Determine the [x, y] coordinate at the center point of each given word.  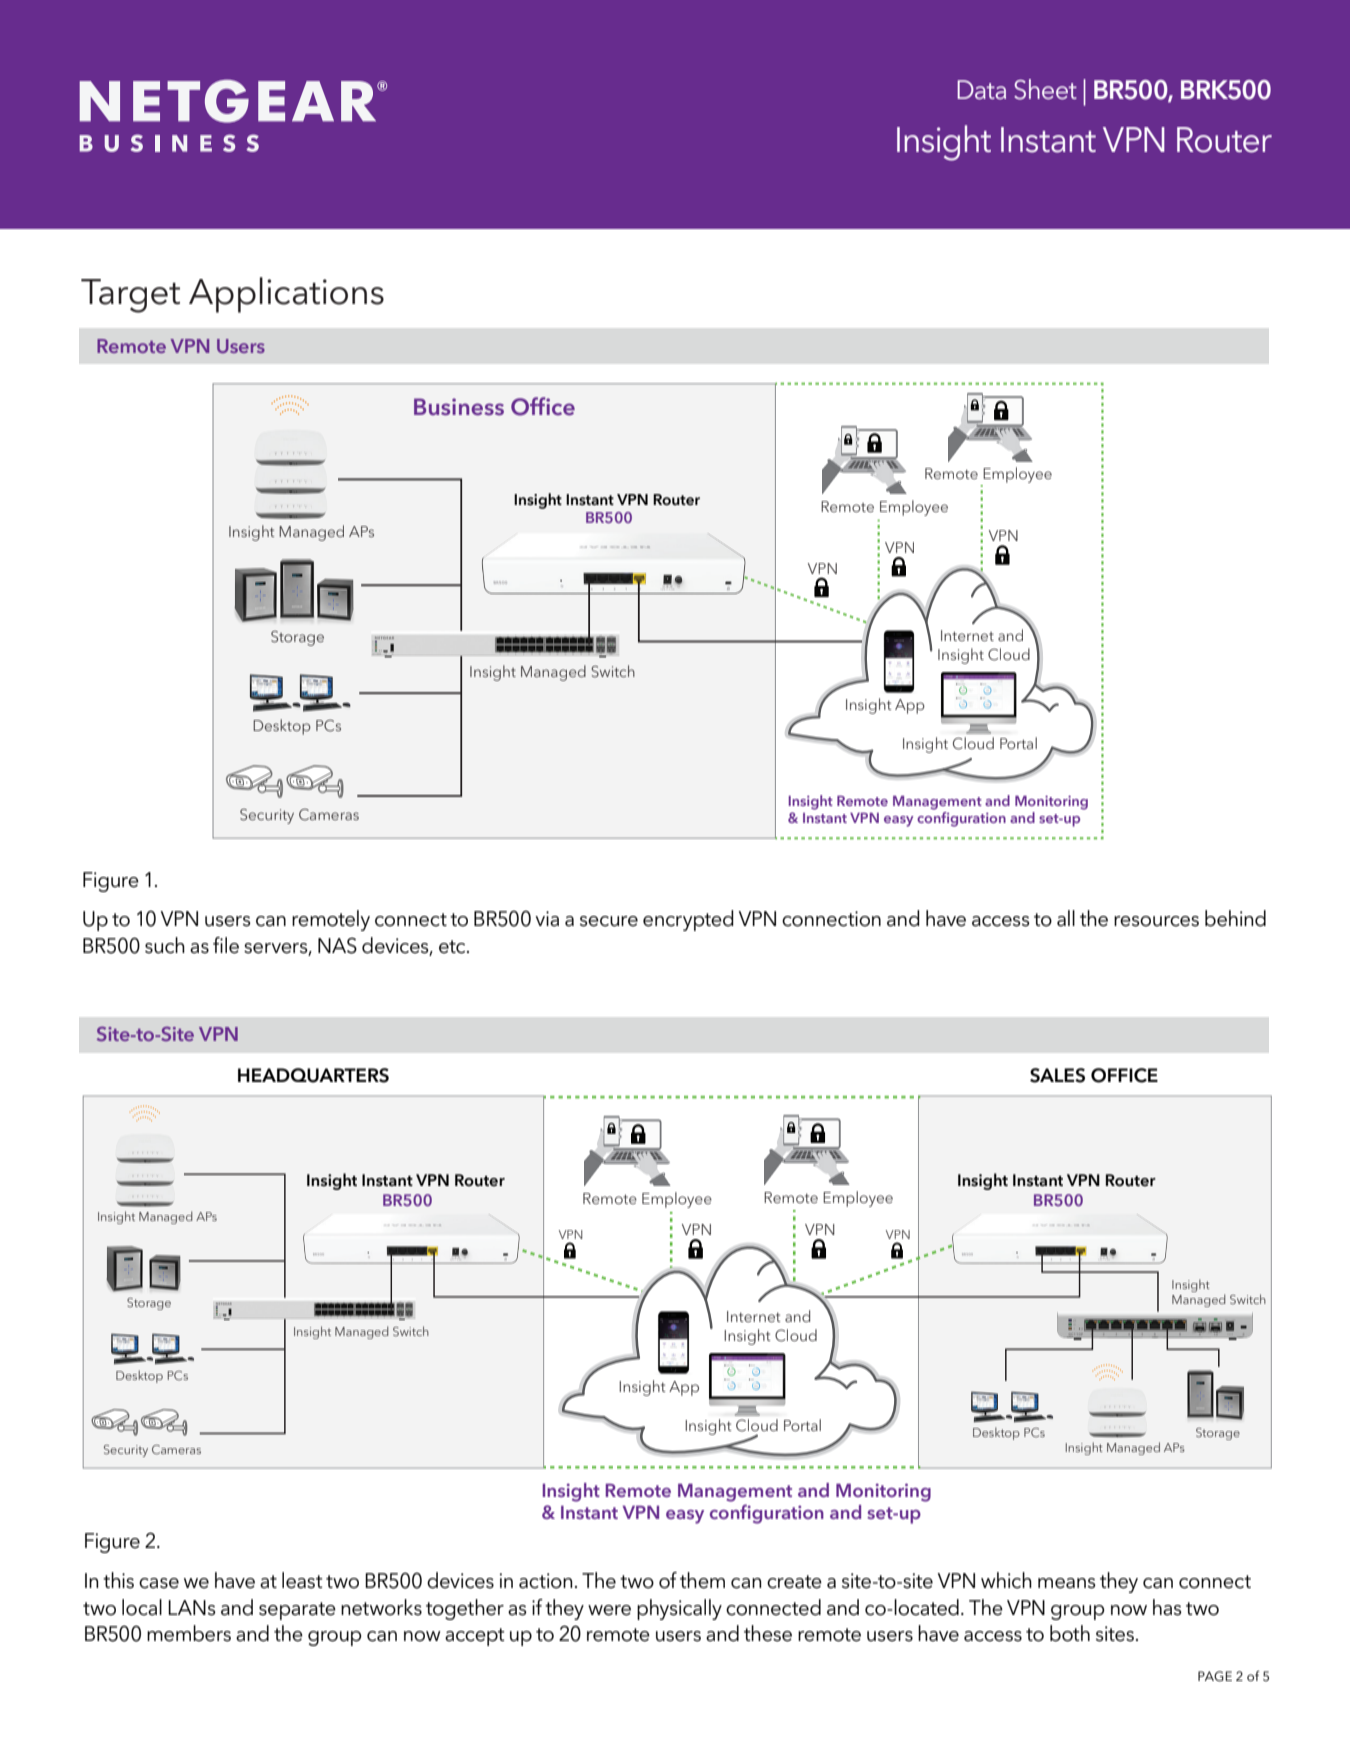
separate [297, 1611]
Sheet [1045, 89]
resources [1156, 921]
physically [679, 1609]
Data [981, 90]
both [1070, 1633]
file [226, 945]
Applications [286, 295]
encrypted [688, 920]
